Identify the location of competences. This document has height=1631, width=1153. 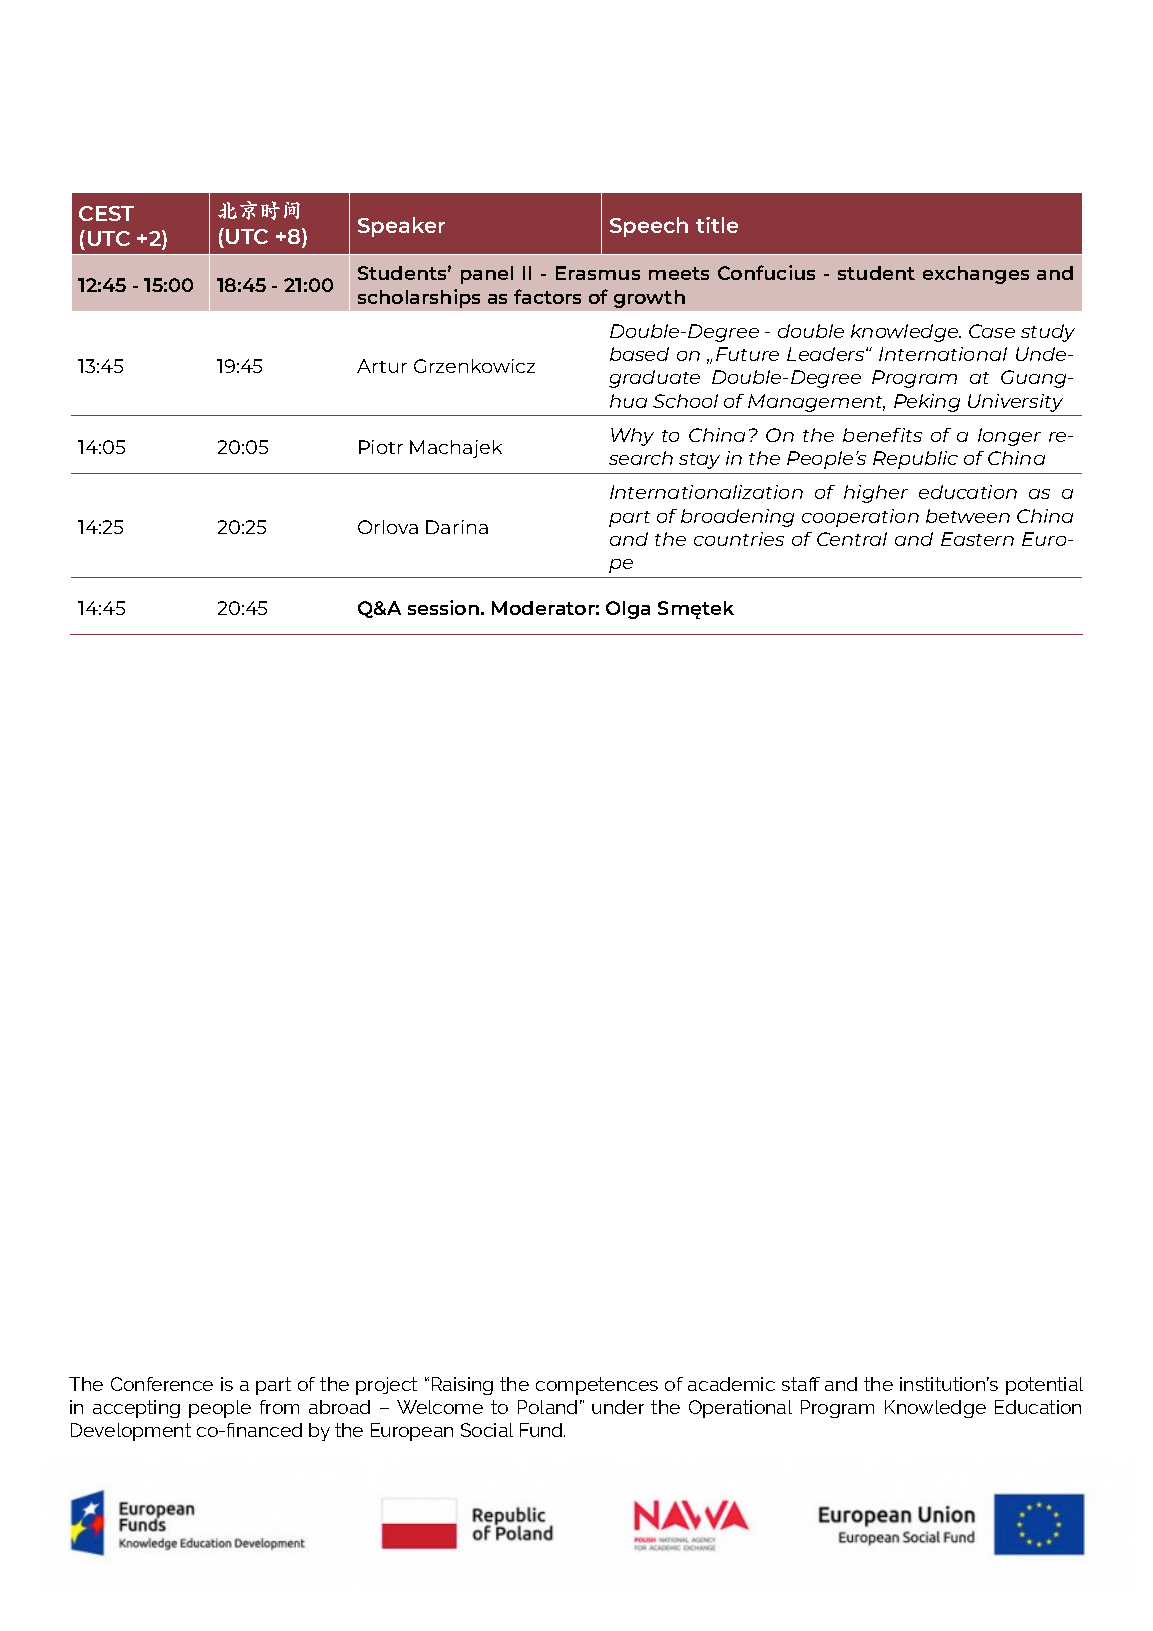
(597, 1386).
